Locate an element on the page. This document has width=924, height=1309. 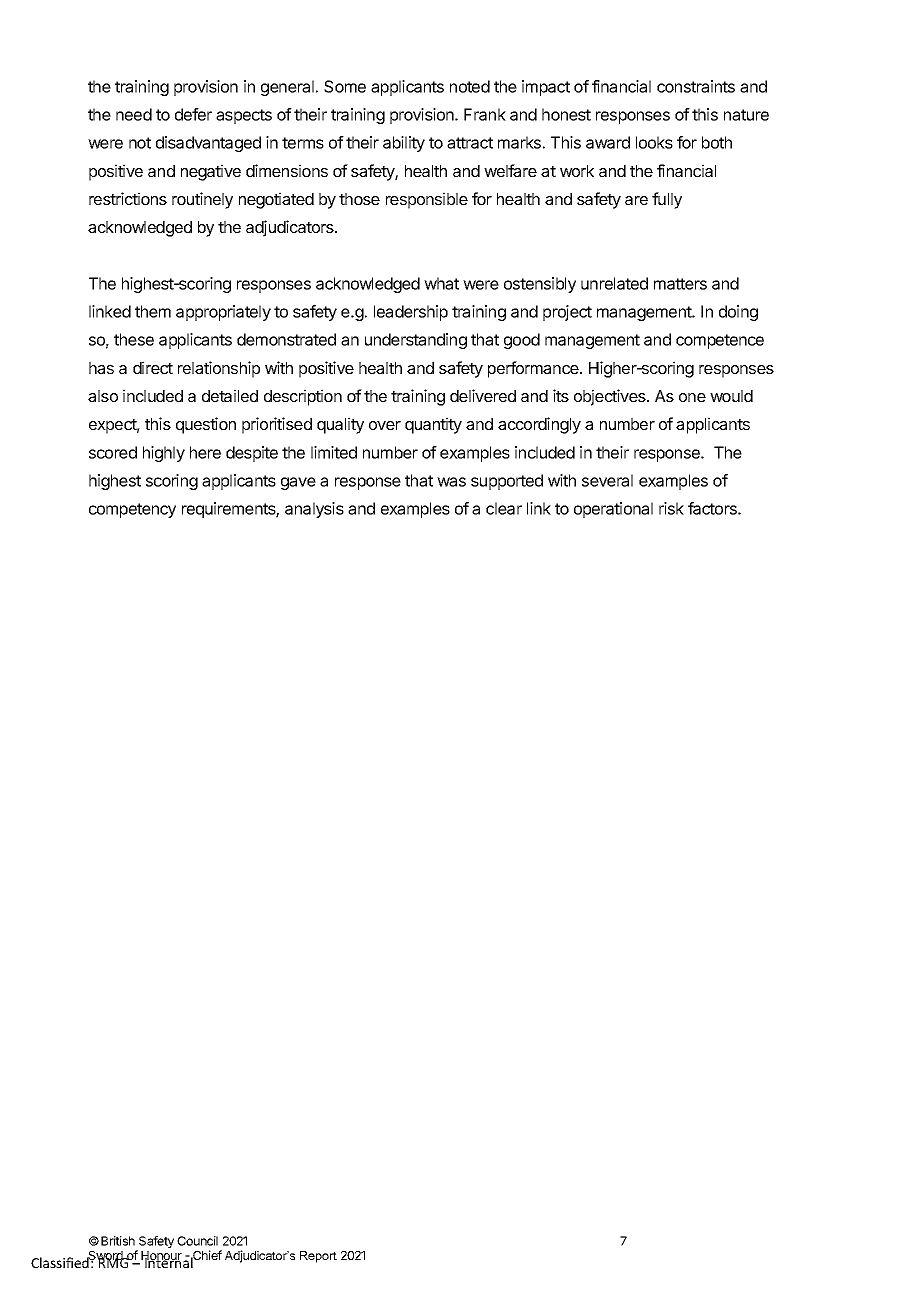
looks is located at coordinates (654, 142).
